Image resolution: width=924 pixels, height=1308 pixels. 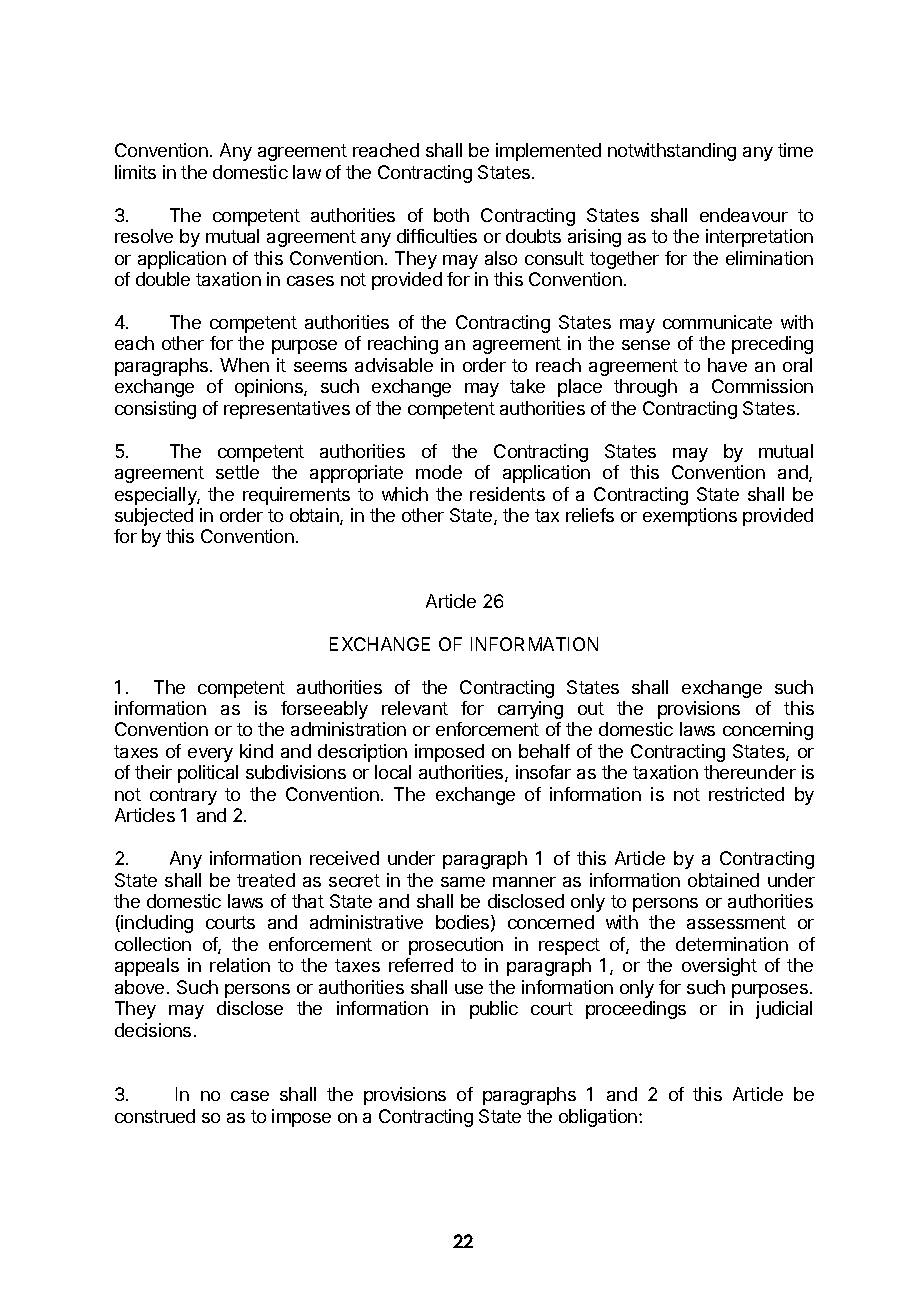 What do you see at coordinates (463, 882) in the page?
I see `same` at bounding box center [463, 882].
